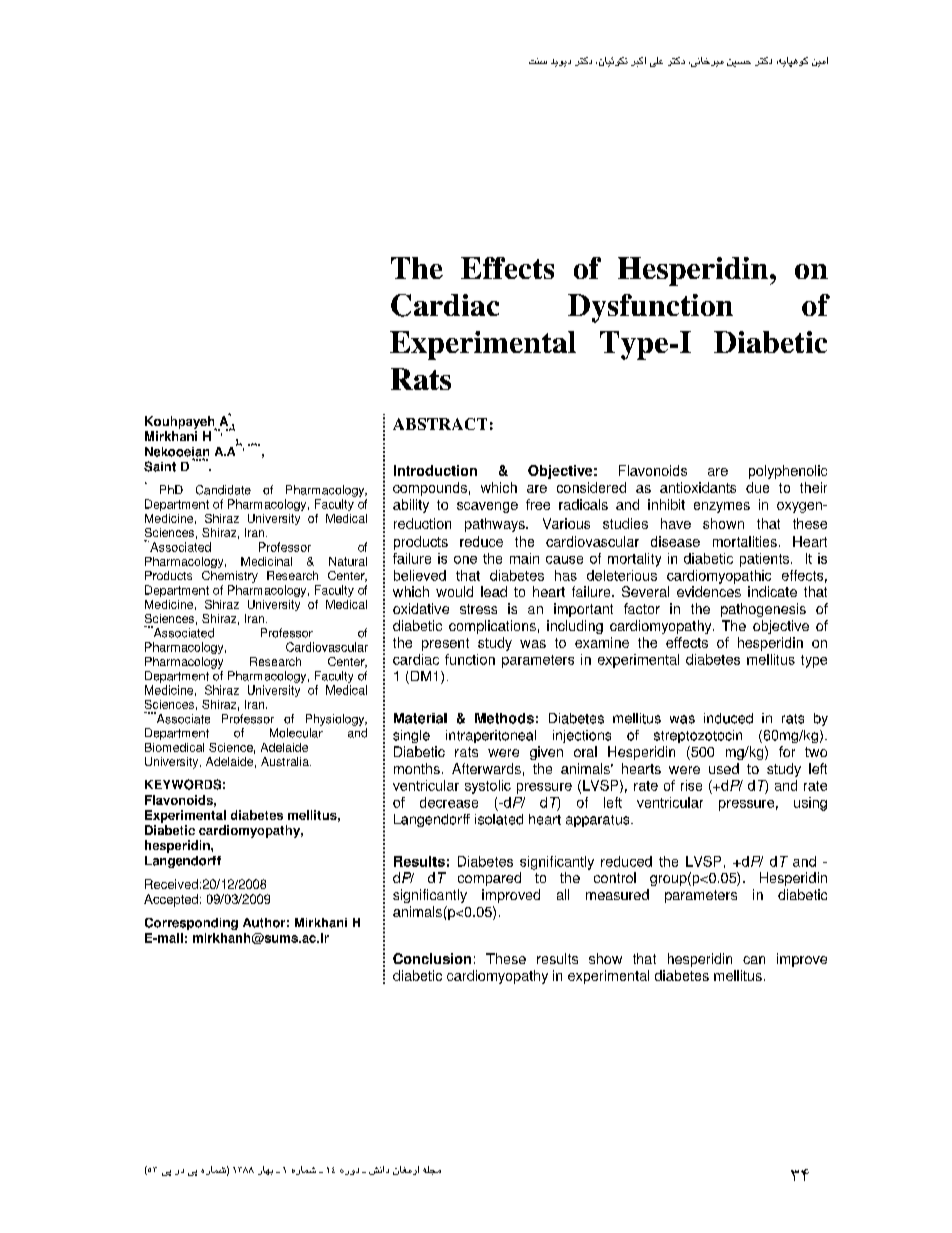 The width and height of the document is (952, 1233). Describe the element at coordinates (160, 466) in the document. I see `Saint` at that location.
